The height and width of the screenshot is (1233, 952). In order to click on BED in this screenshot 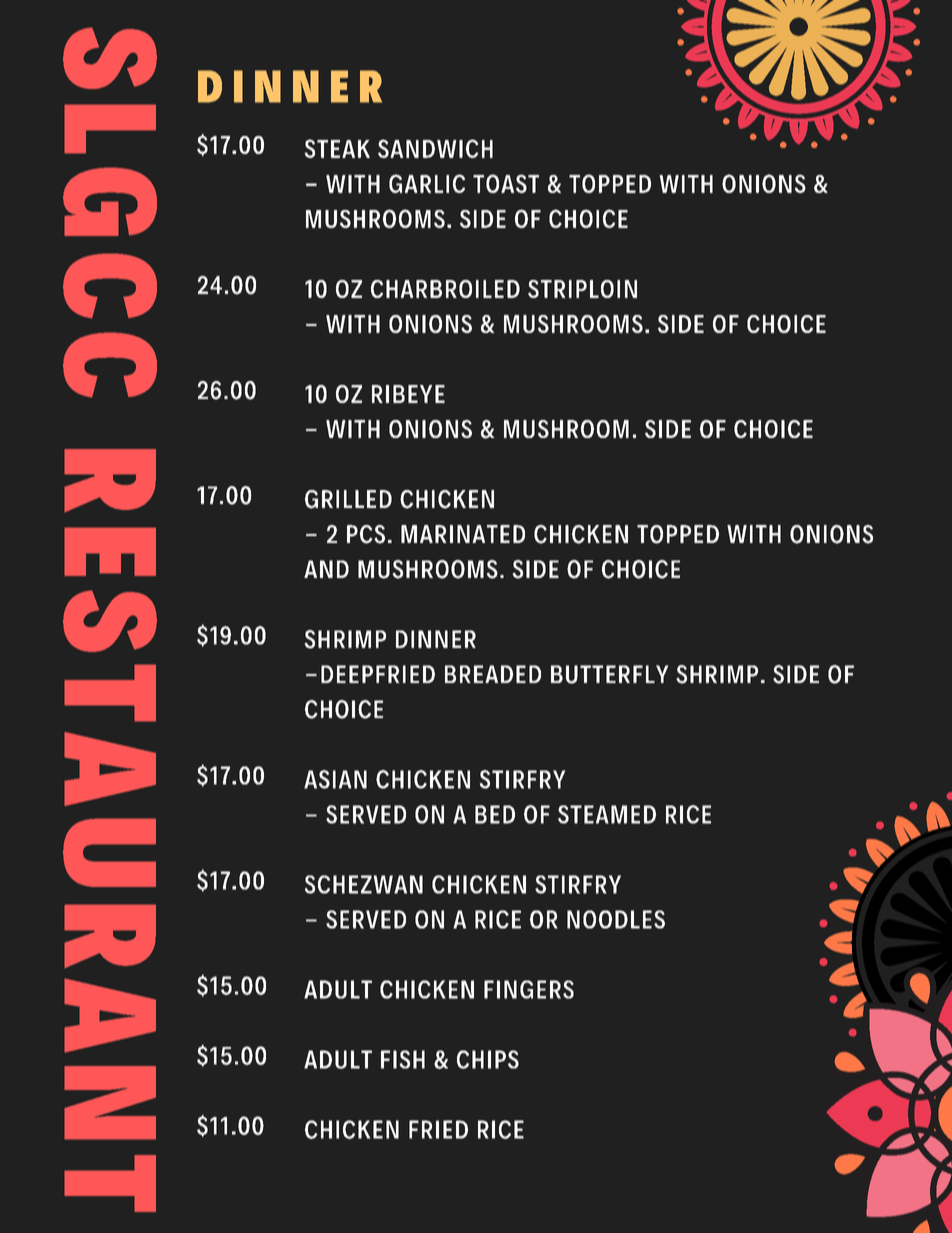, I will do `click(495, 814)`.
